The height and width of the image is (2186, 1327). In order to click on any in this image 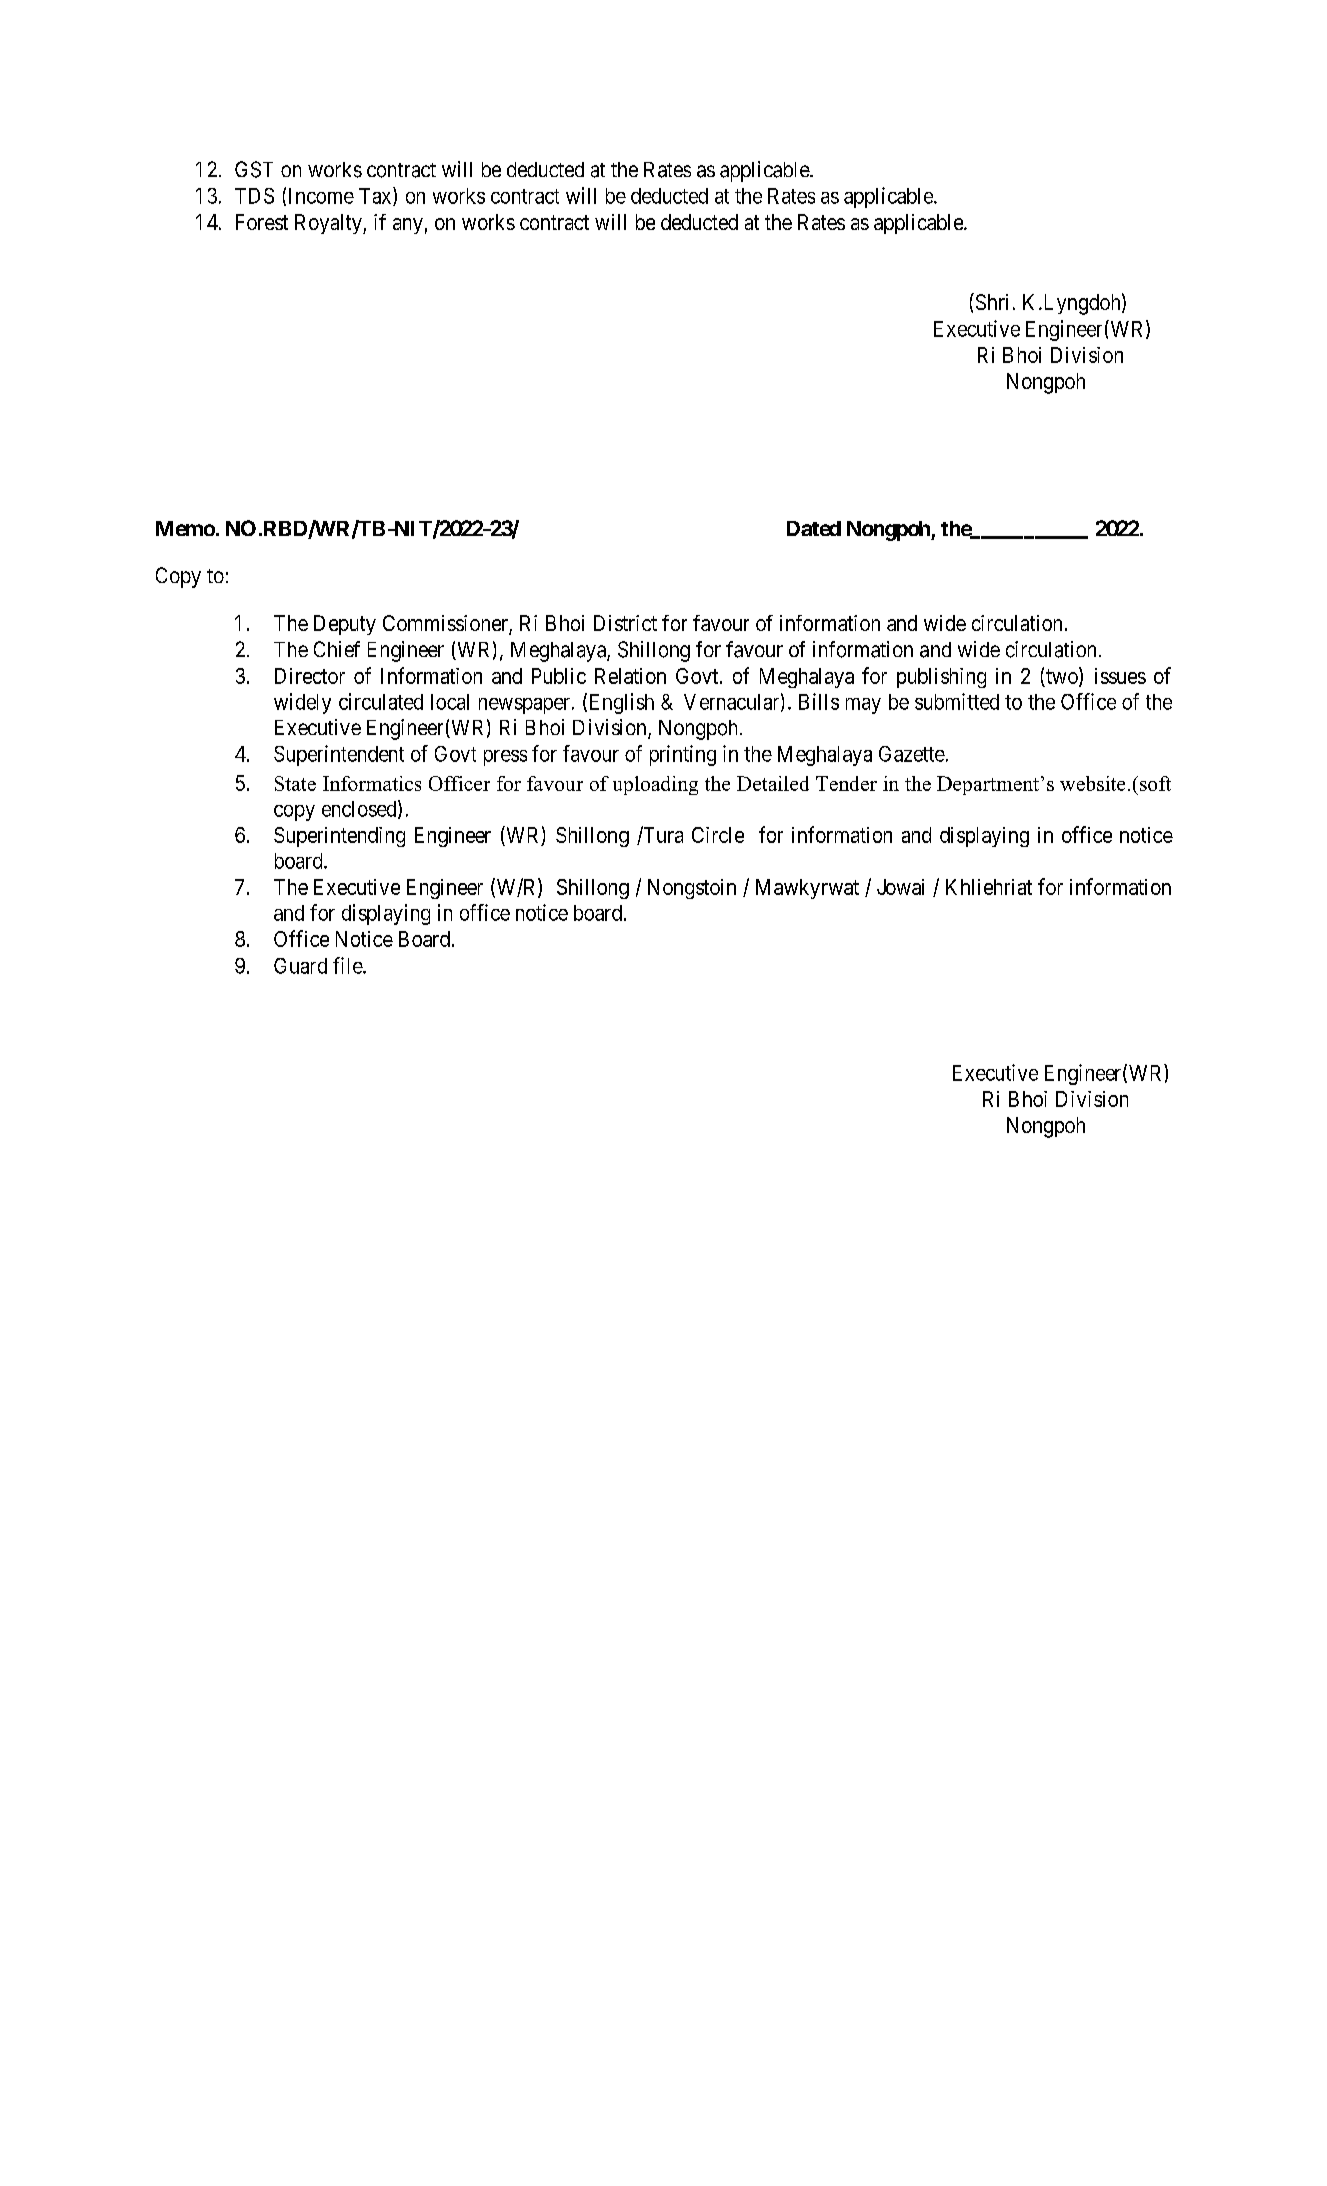, I will do `click(408, 226)`.
